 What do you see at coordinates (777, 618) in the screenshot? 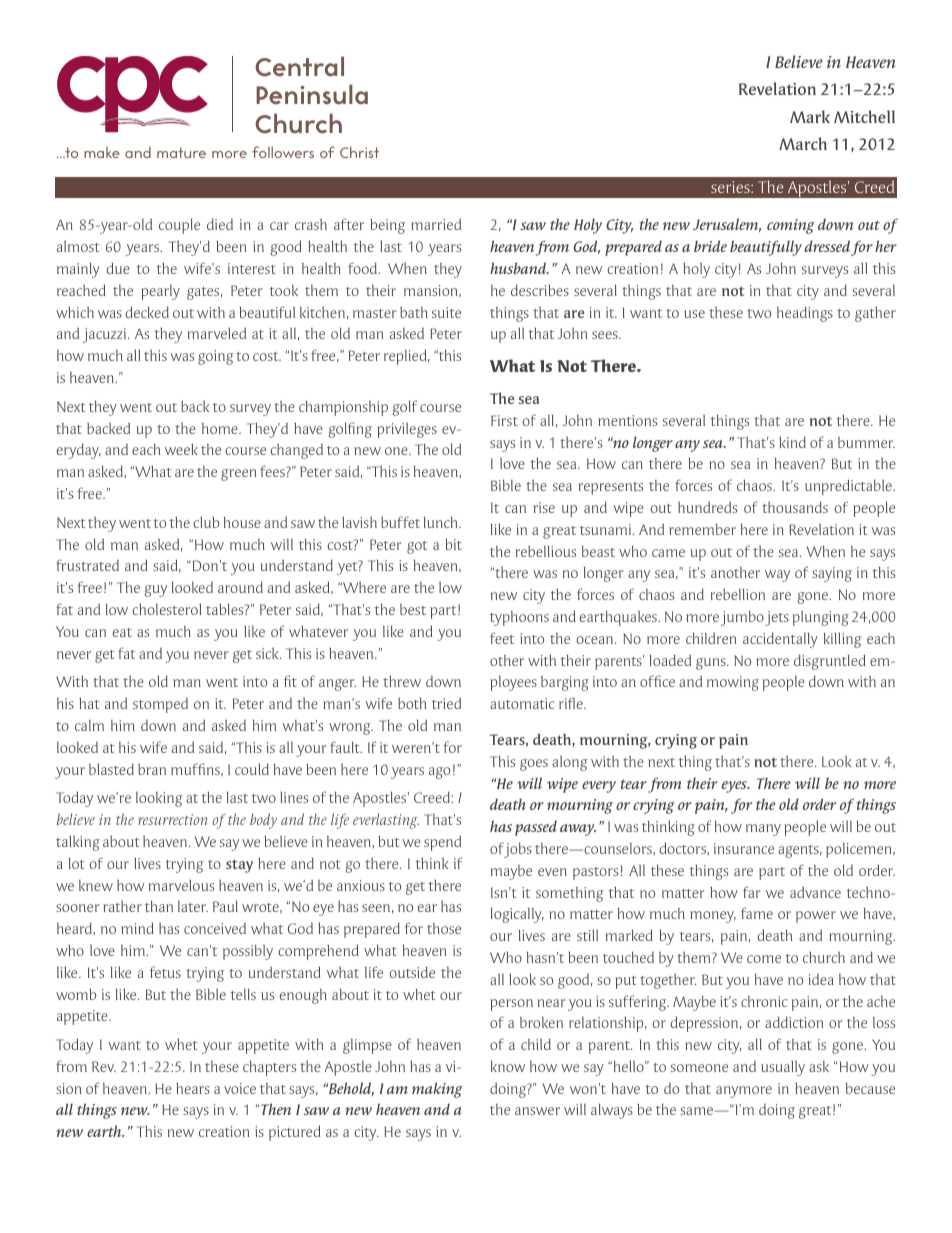
I see `jets` at bounding box center [777, 618].
